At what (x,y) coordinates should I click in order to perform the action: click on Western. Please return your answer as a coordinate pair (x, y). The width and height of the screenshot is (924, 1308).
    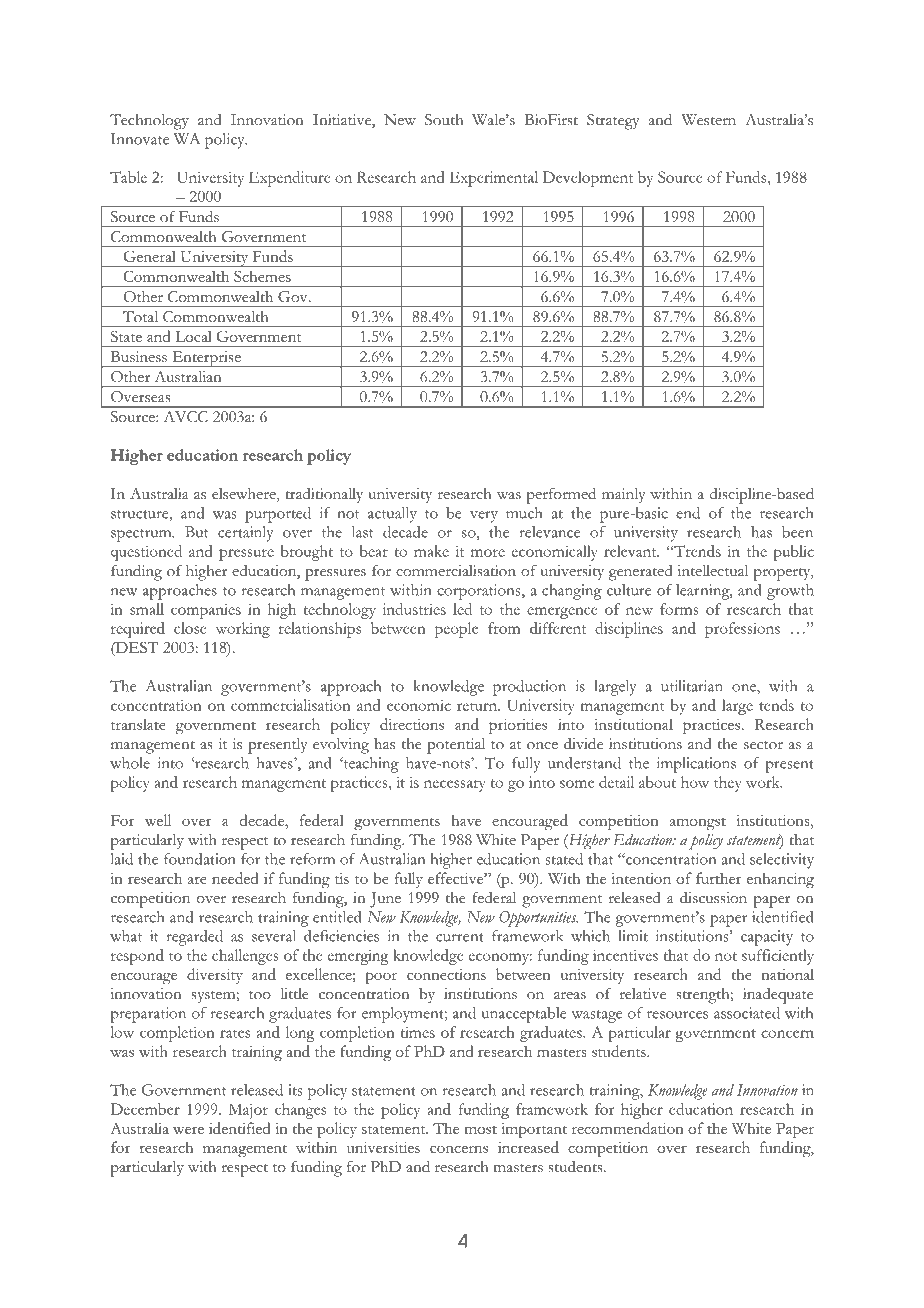
    Looking at the image, I should click on (708, 120).
